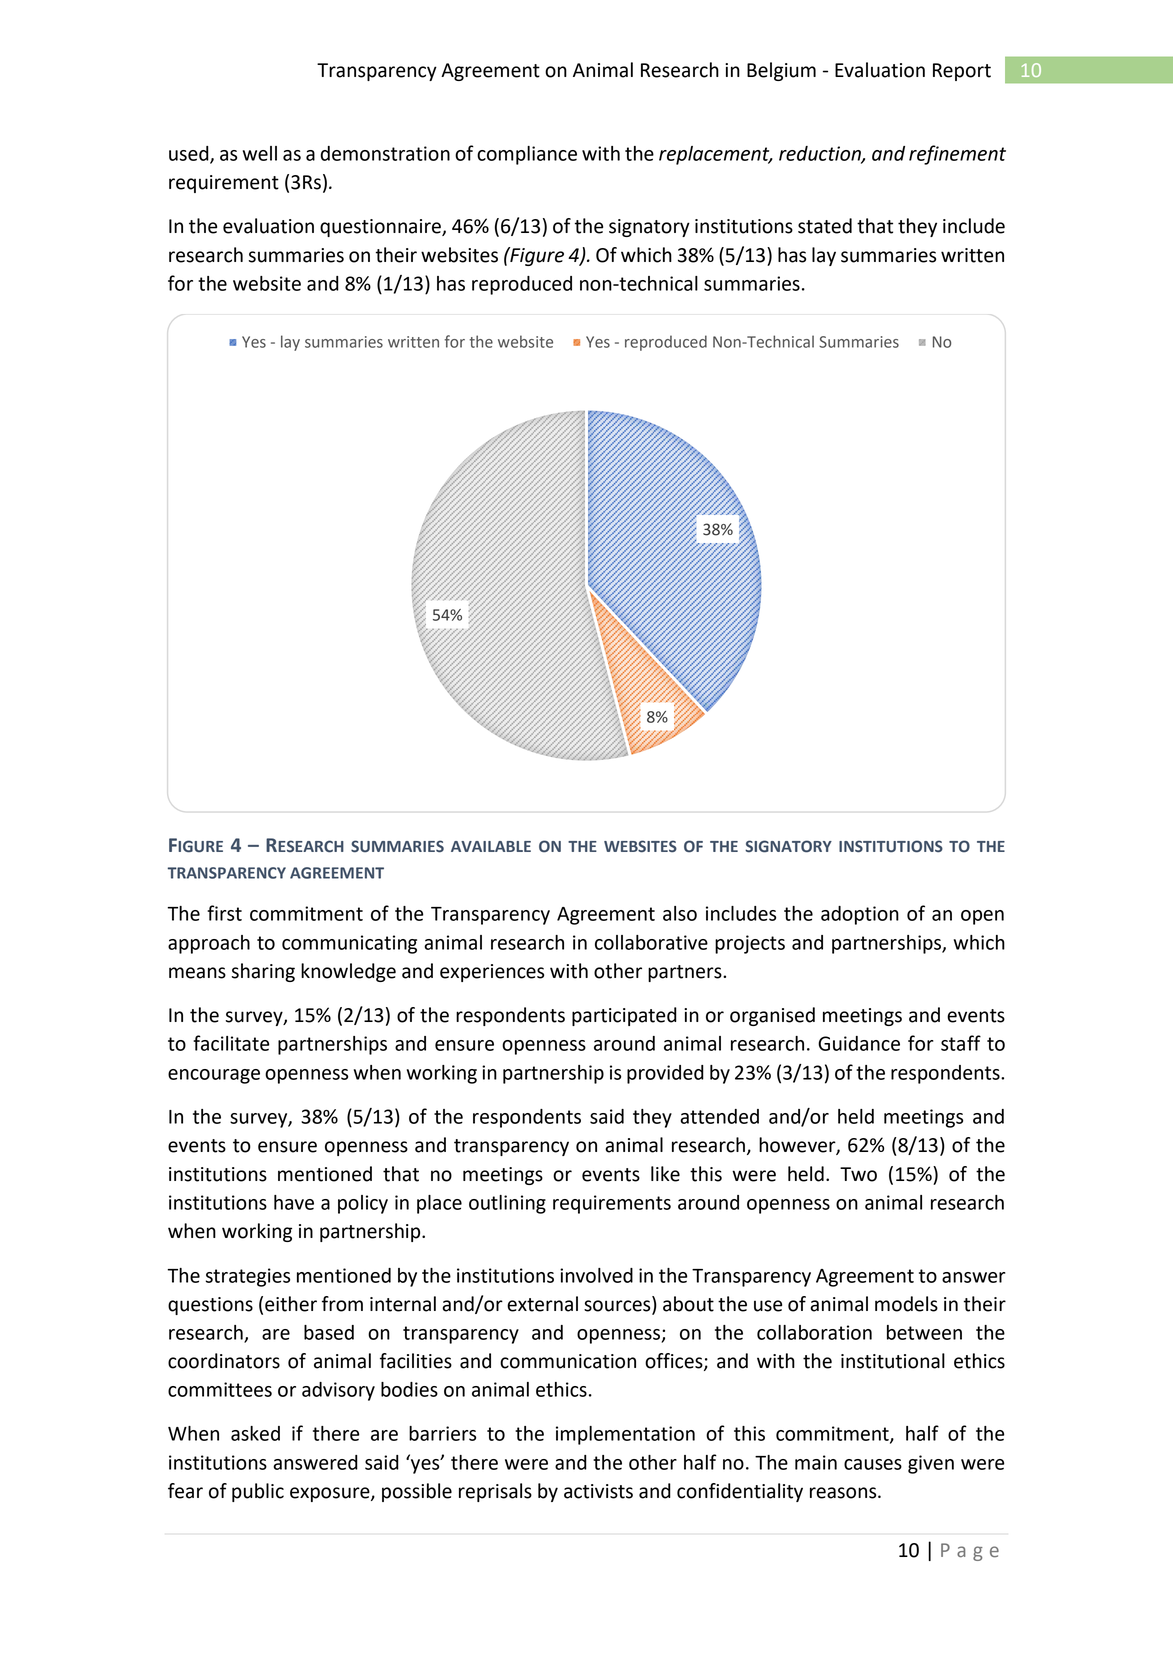 This screenshot has height=1659, width=1173. Describe the element at coordinates (491, 846) in the screenshot. I see `AVAILABLE` at that location.
